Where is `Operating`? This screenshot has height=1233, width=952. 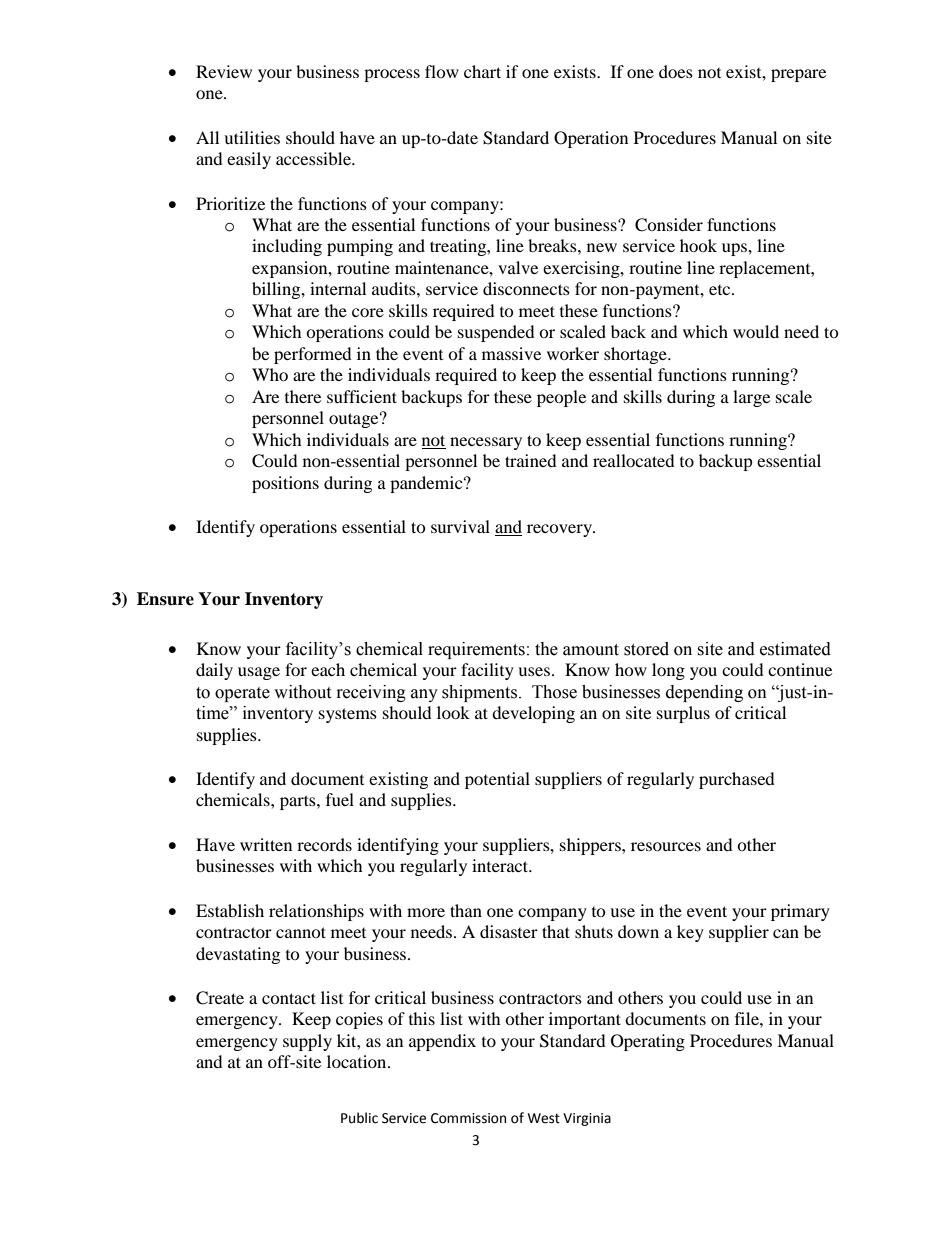 Operating is located at coordinates (648, 1042).
